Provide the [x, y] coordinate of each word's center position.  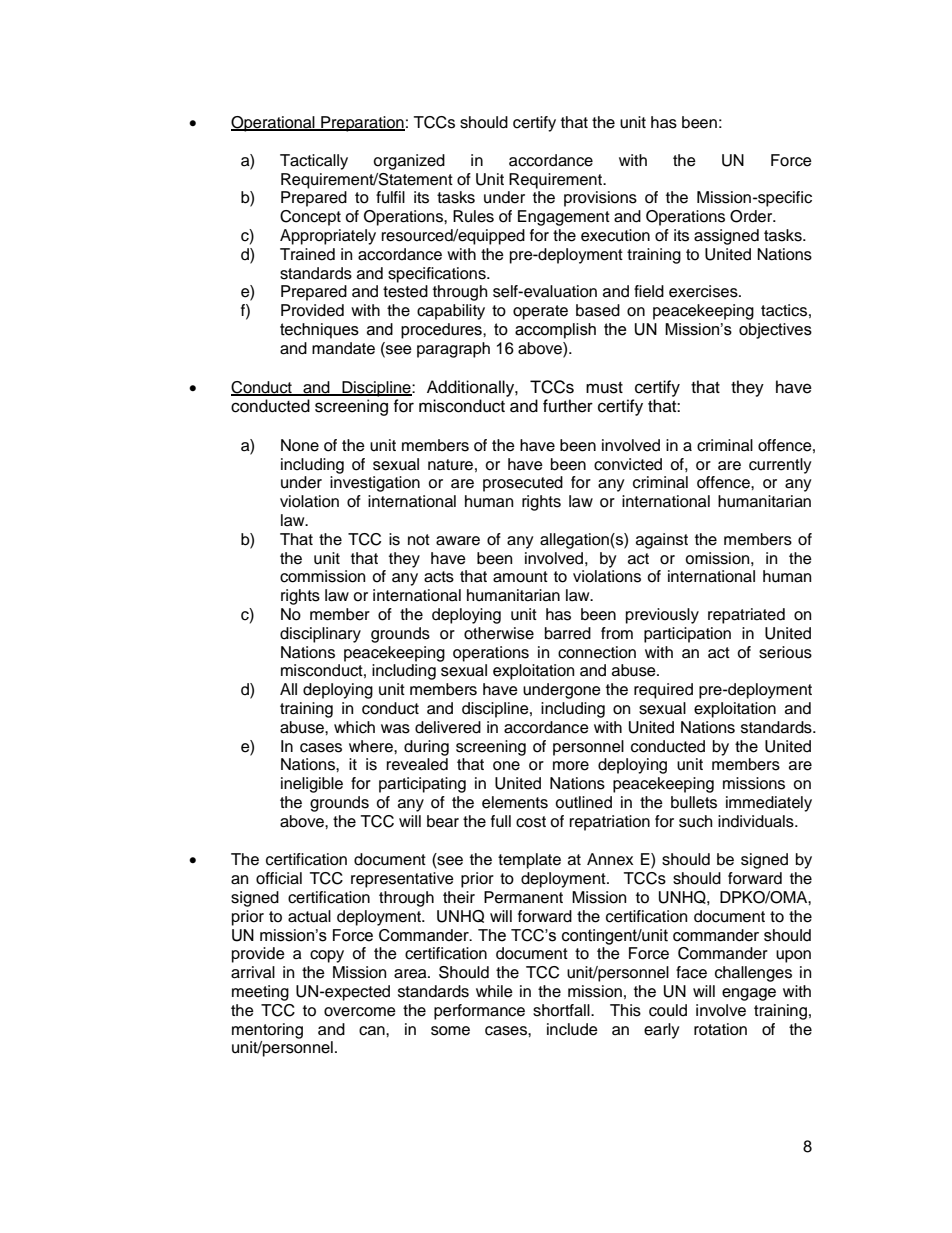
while [494, 991]
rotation [720, 1029]
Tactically [314, 162]
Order [752, 216]
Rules [473, 216]
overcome [360, 1012]
